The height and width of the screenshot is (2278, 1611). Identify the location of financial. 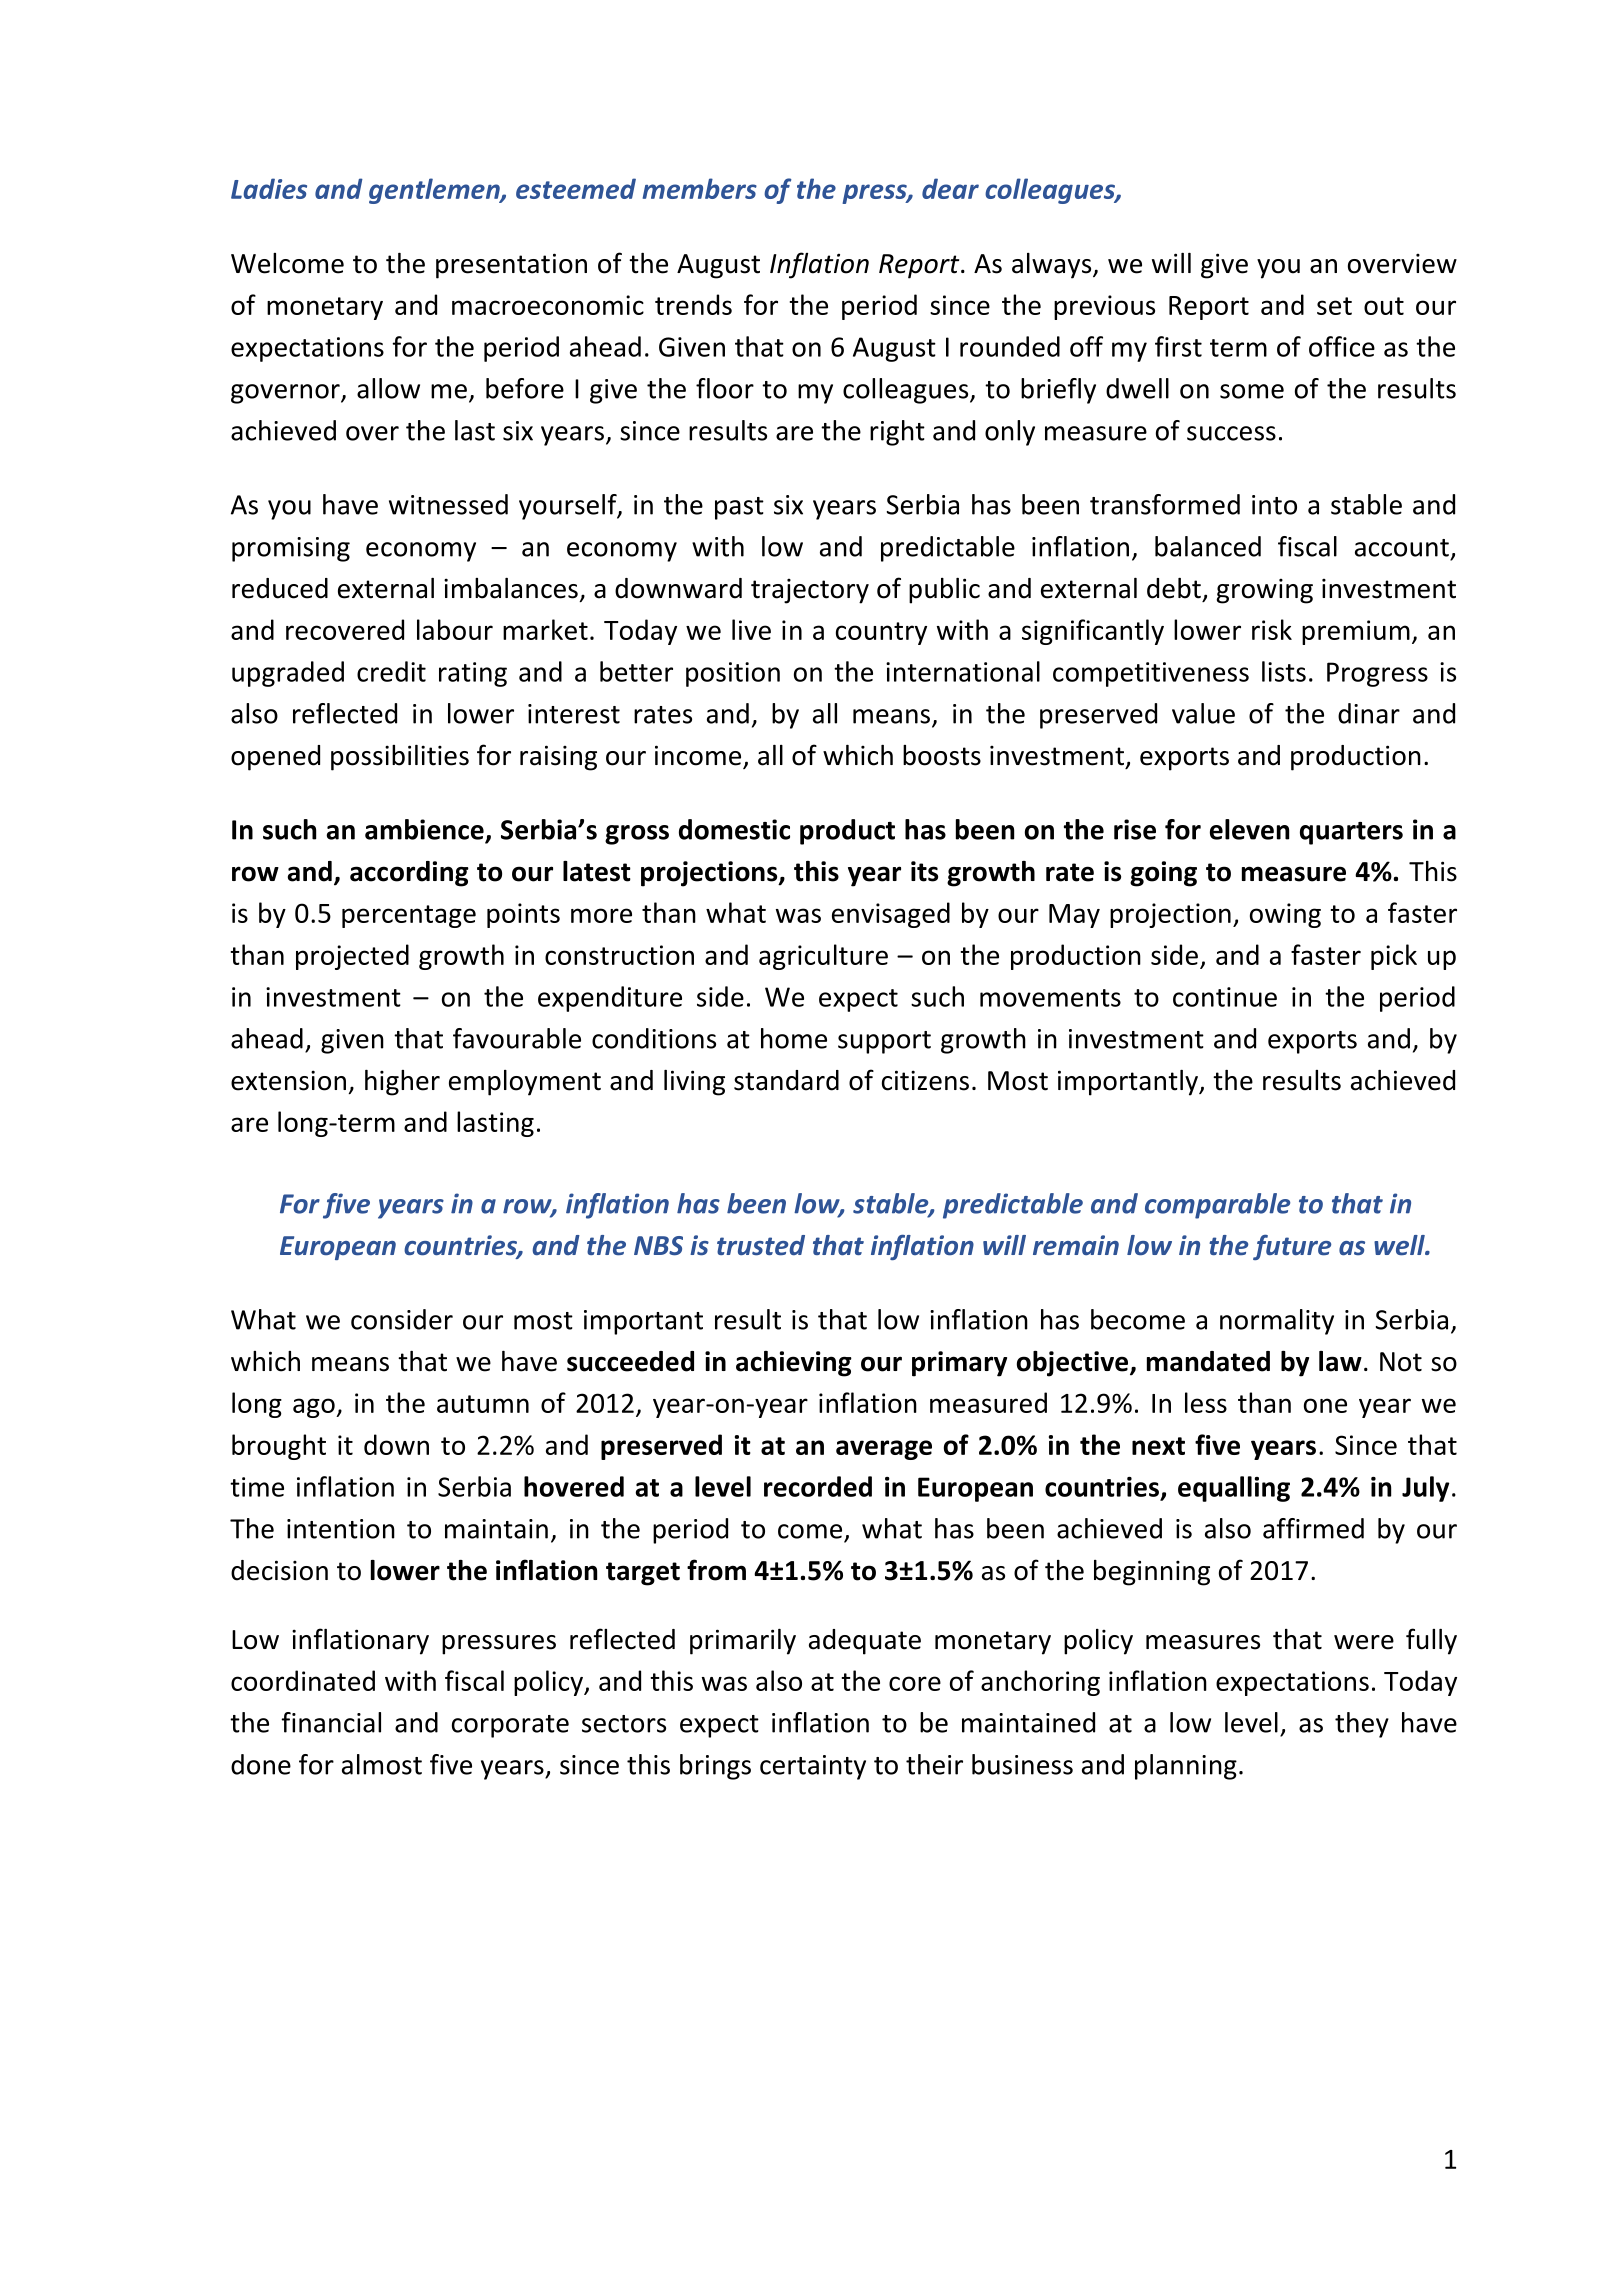
(331, 1722).
